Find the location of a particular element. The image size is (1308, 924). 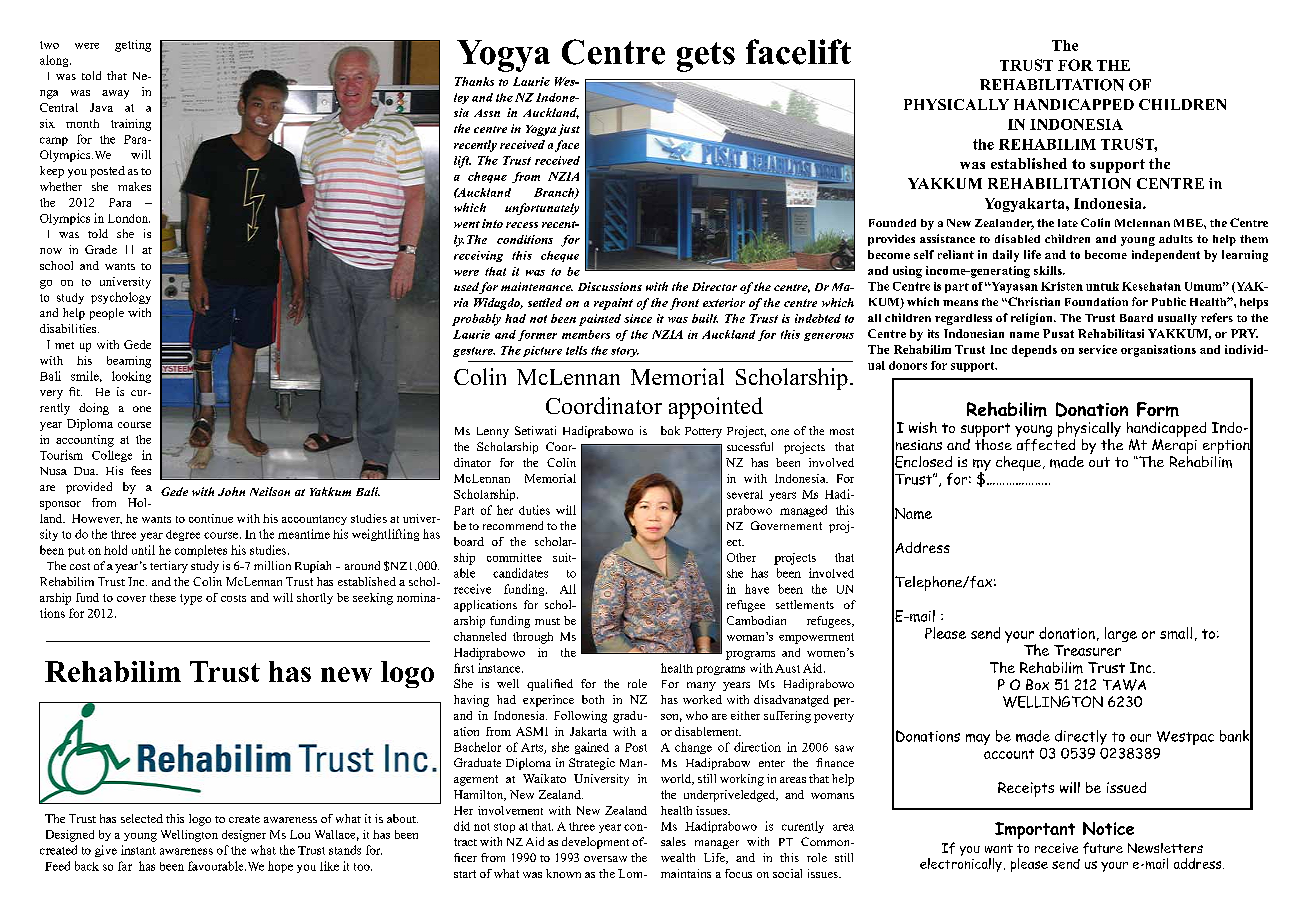

getting is located at coordinates (133, 46).
